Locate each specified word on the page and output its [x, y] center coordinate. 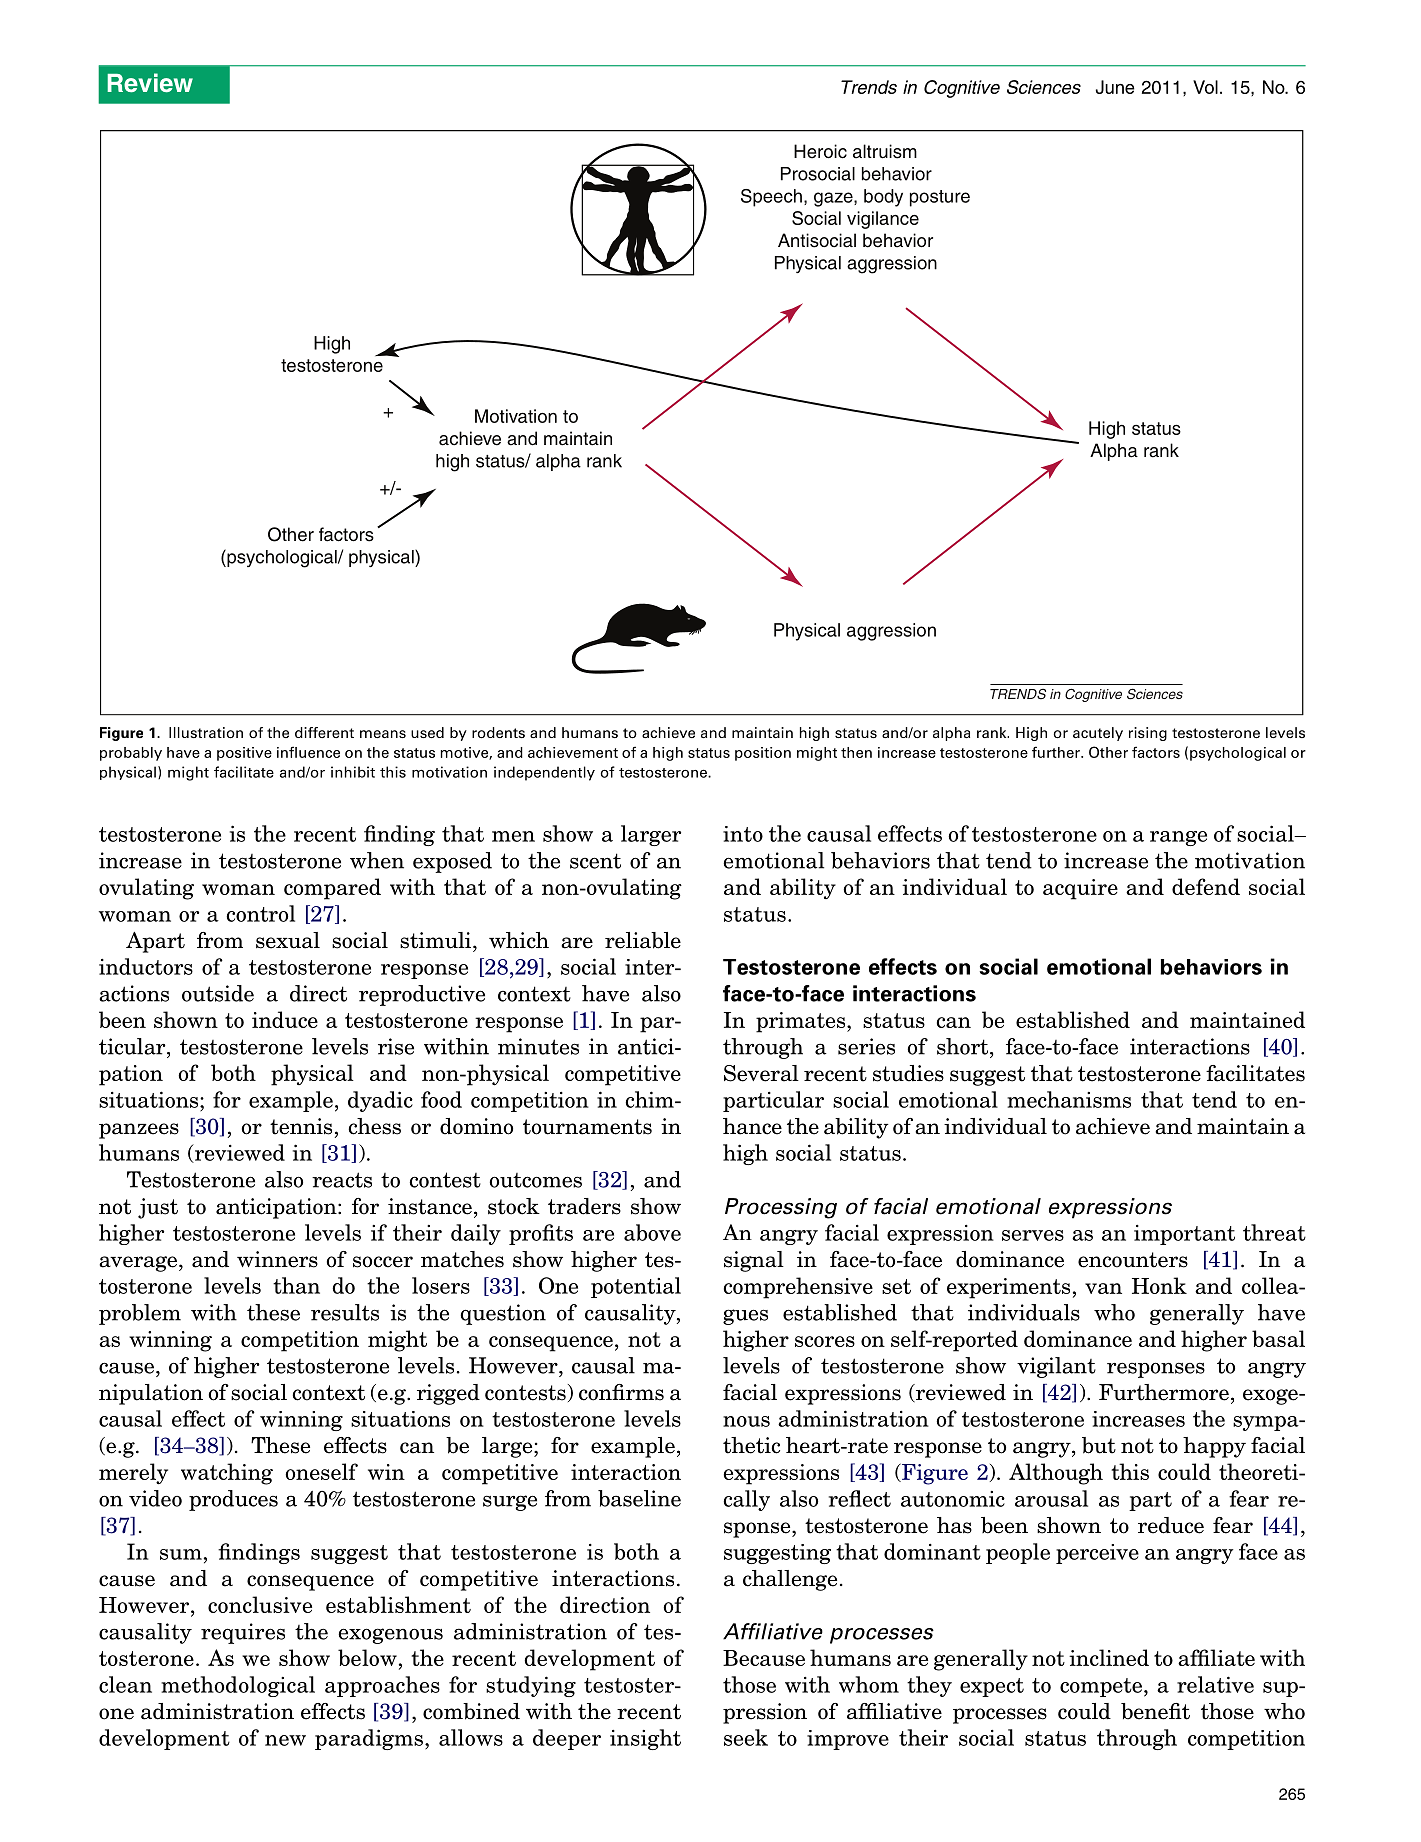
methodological [238, 1686]
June [1115, 87]
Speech [771, 198]
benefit [1155, 1711]
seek [746, 1737]
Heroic [820, 151]
